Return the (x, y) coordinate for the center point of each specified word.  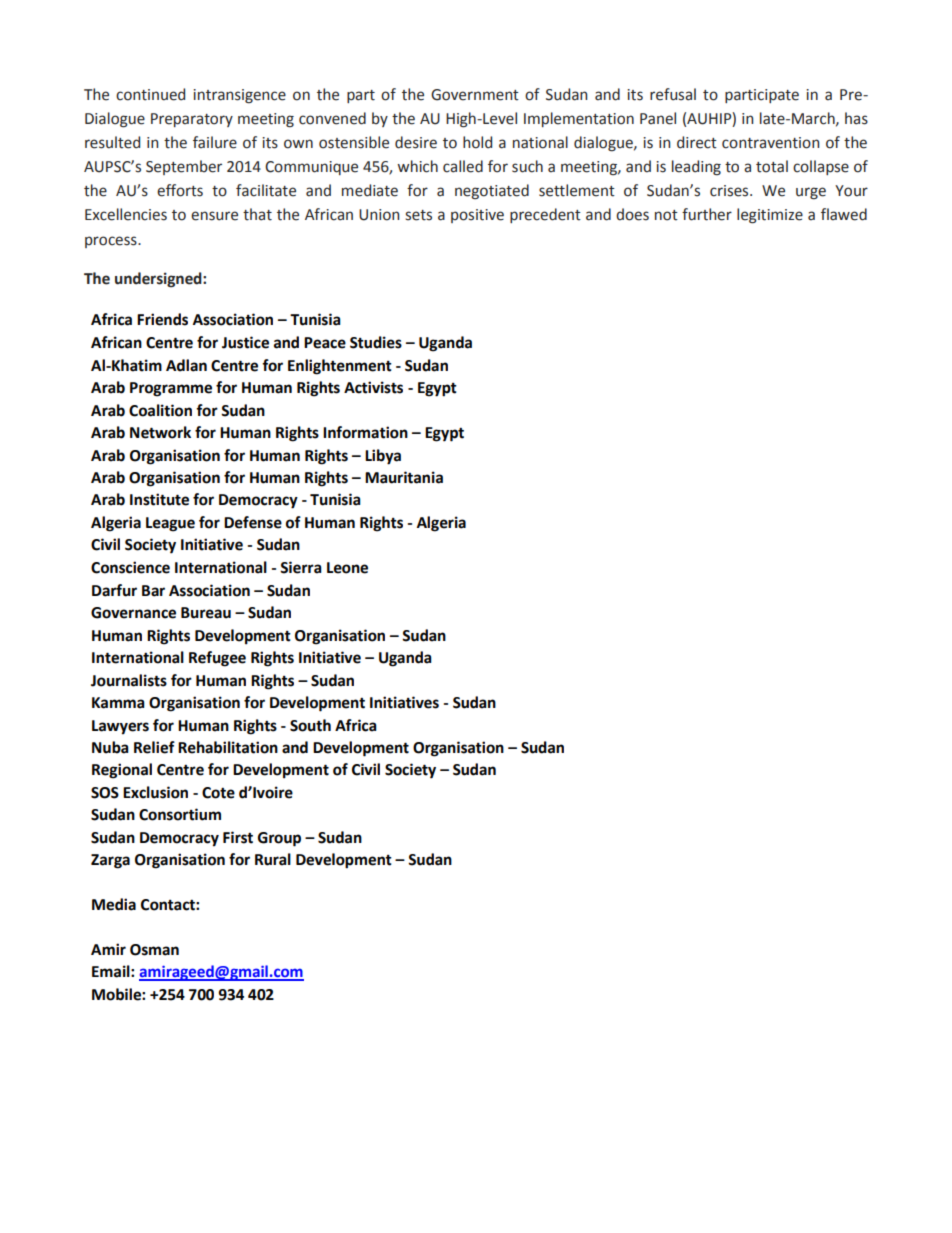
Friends (162, 319)
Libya (383, 457)
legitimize (770, 216)
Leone (347, 568)
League (170, 524)
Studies (376, 342)
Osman (154, 950)
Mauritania (404, 477)
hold (477, 142)
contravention (771, 143)
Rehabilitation (228, 747)
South (310, 725)
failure (215, 142)
